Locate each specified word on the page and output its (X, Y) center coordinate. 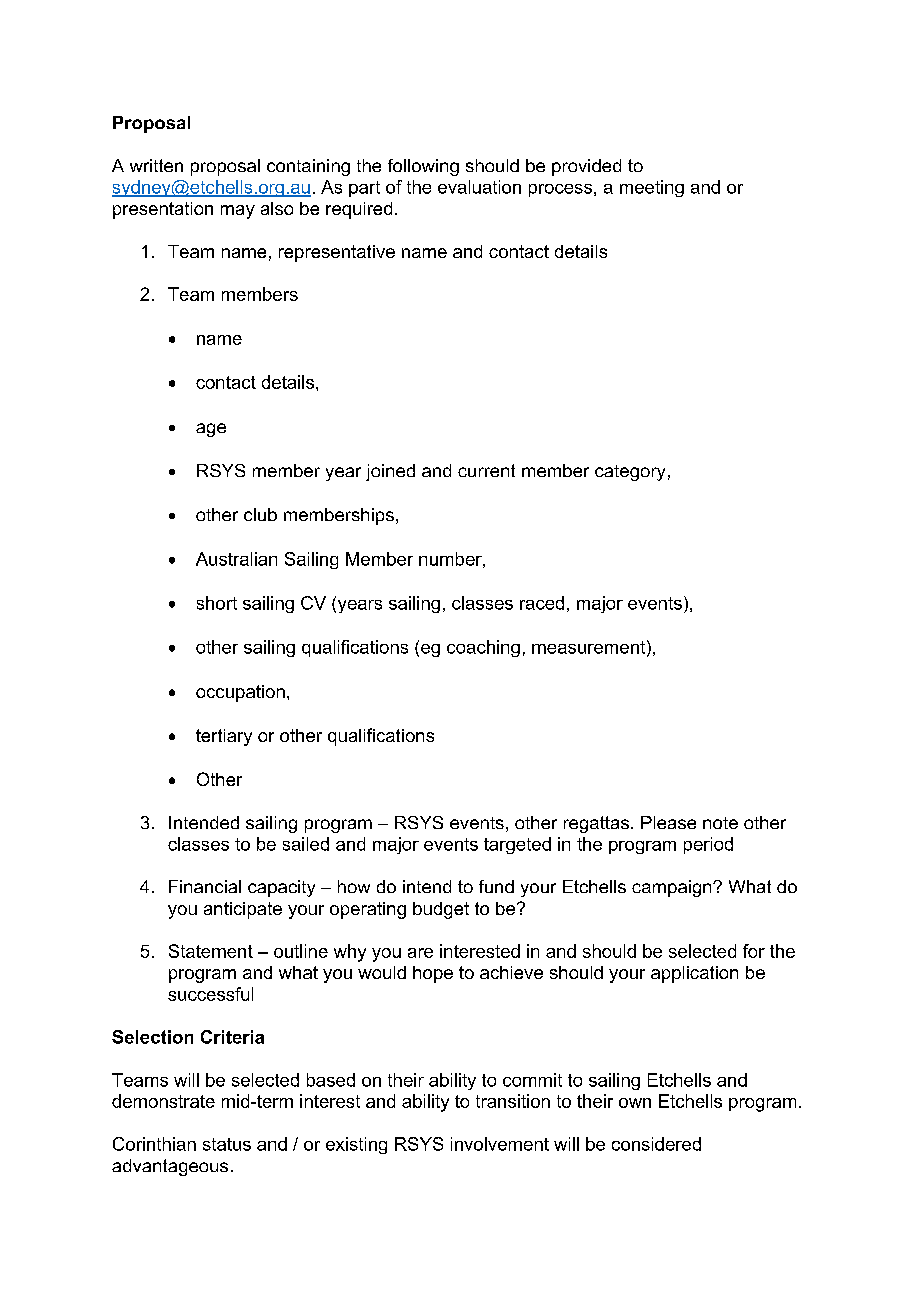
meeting (652, 188)
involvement (500, 1144)
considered (656, 1144)
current (486, 470)
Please (668, 822)
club (260, 514)
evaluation (479, 187)
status (227, 1144)
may (238, 212)
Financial (205, 886)
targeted (517, 845)
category (630, 473)
